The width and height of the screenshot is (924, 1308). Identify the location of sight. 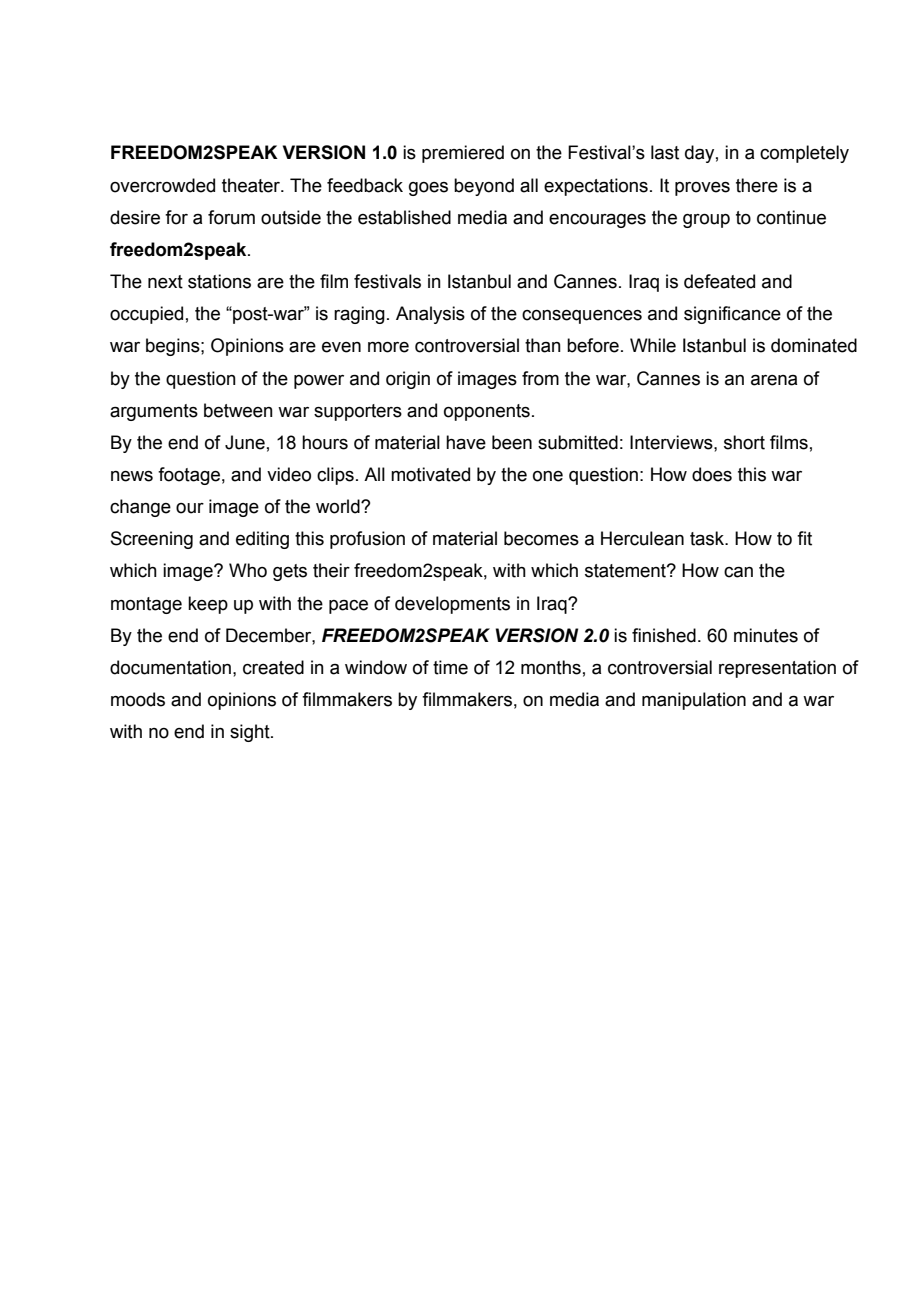
(251, 733).
